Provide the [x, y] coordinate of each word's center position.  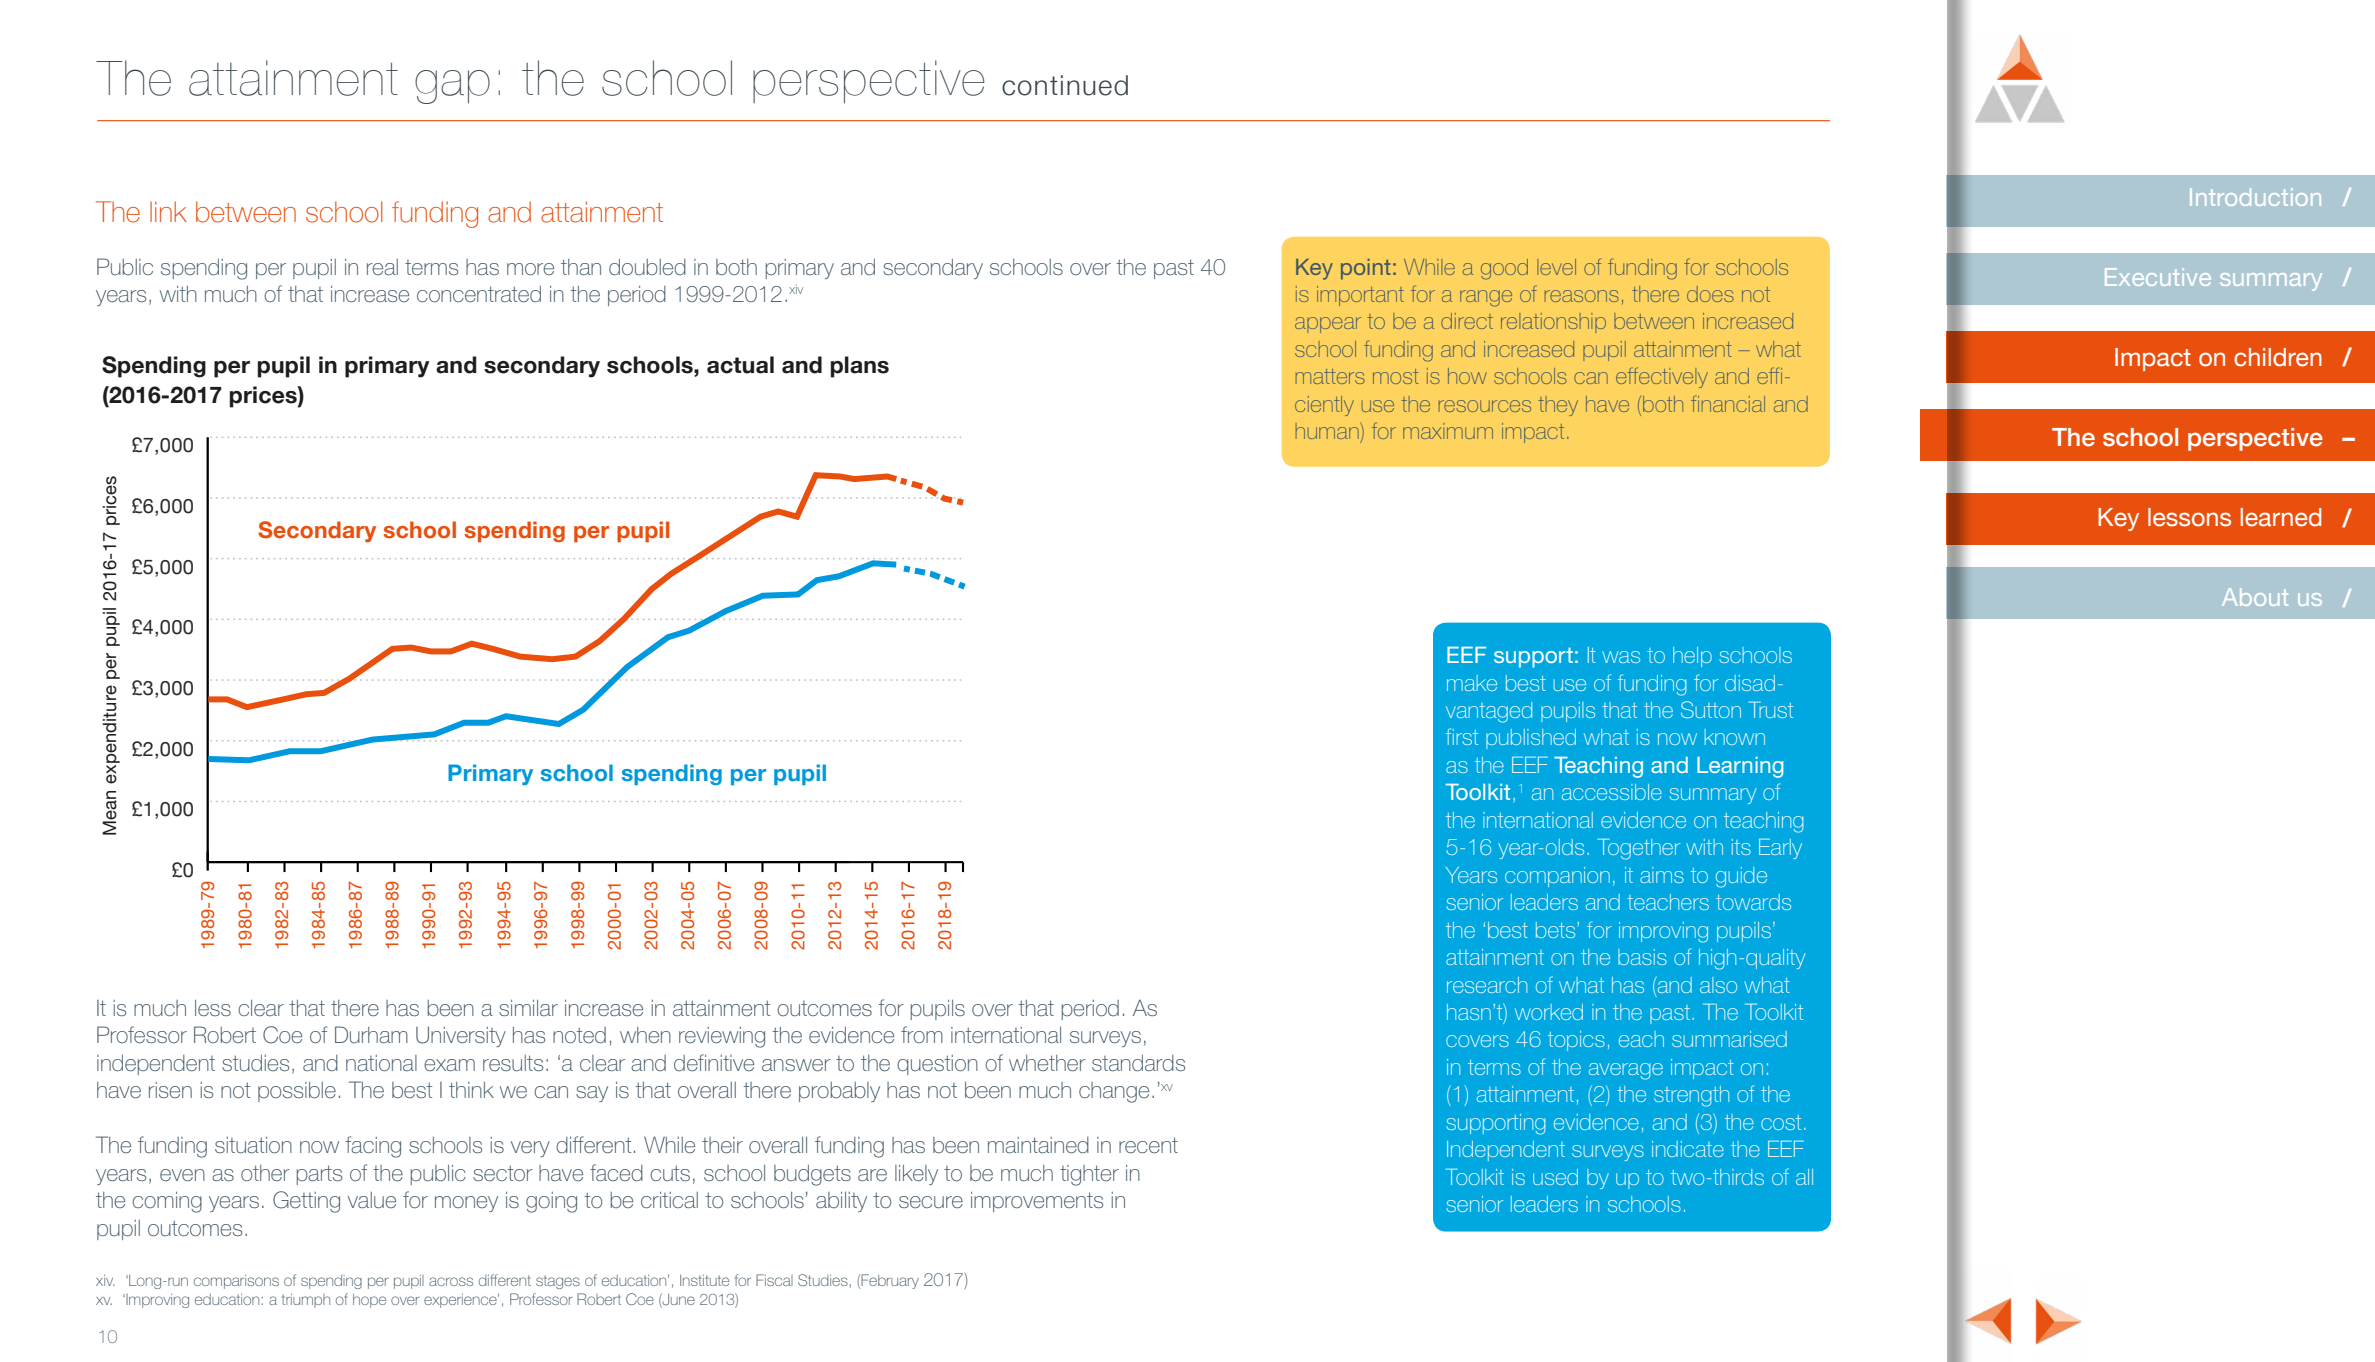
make [1472, 683]
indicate [1688, 1149]
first [1462, 736]
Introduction [2255, 197]
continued [1065, 85]
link [168, 211]
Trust [1771, 710]
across [451, 1281]
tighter [1089, 1175]
